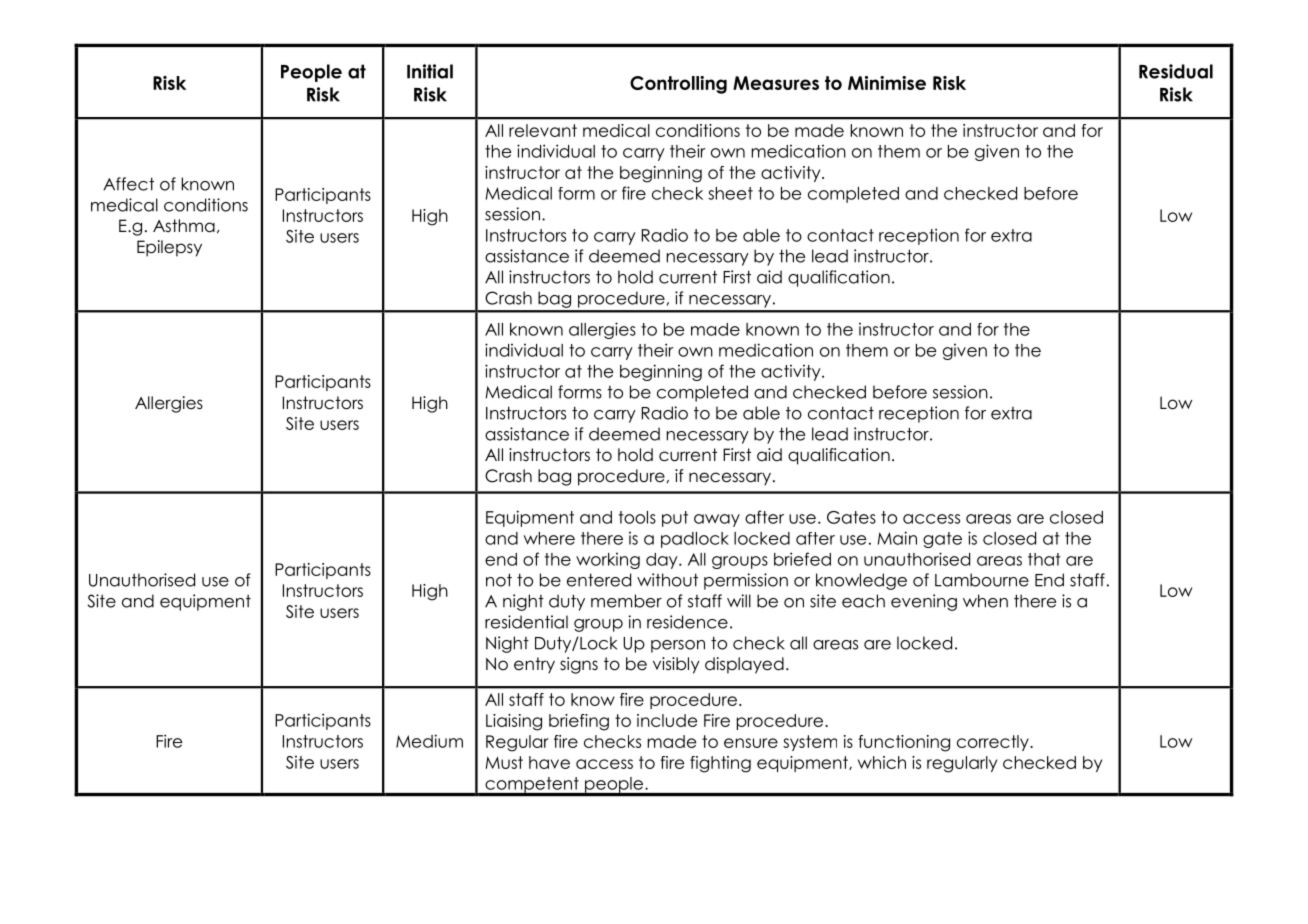 The image size is (1308, 924). I want to click on fighting, so click(720, 764).
